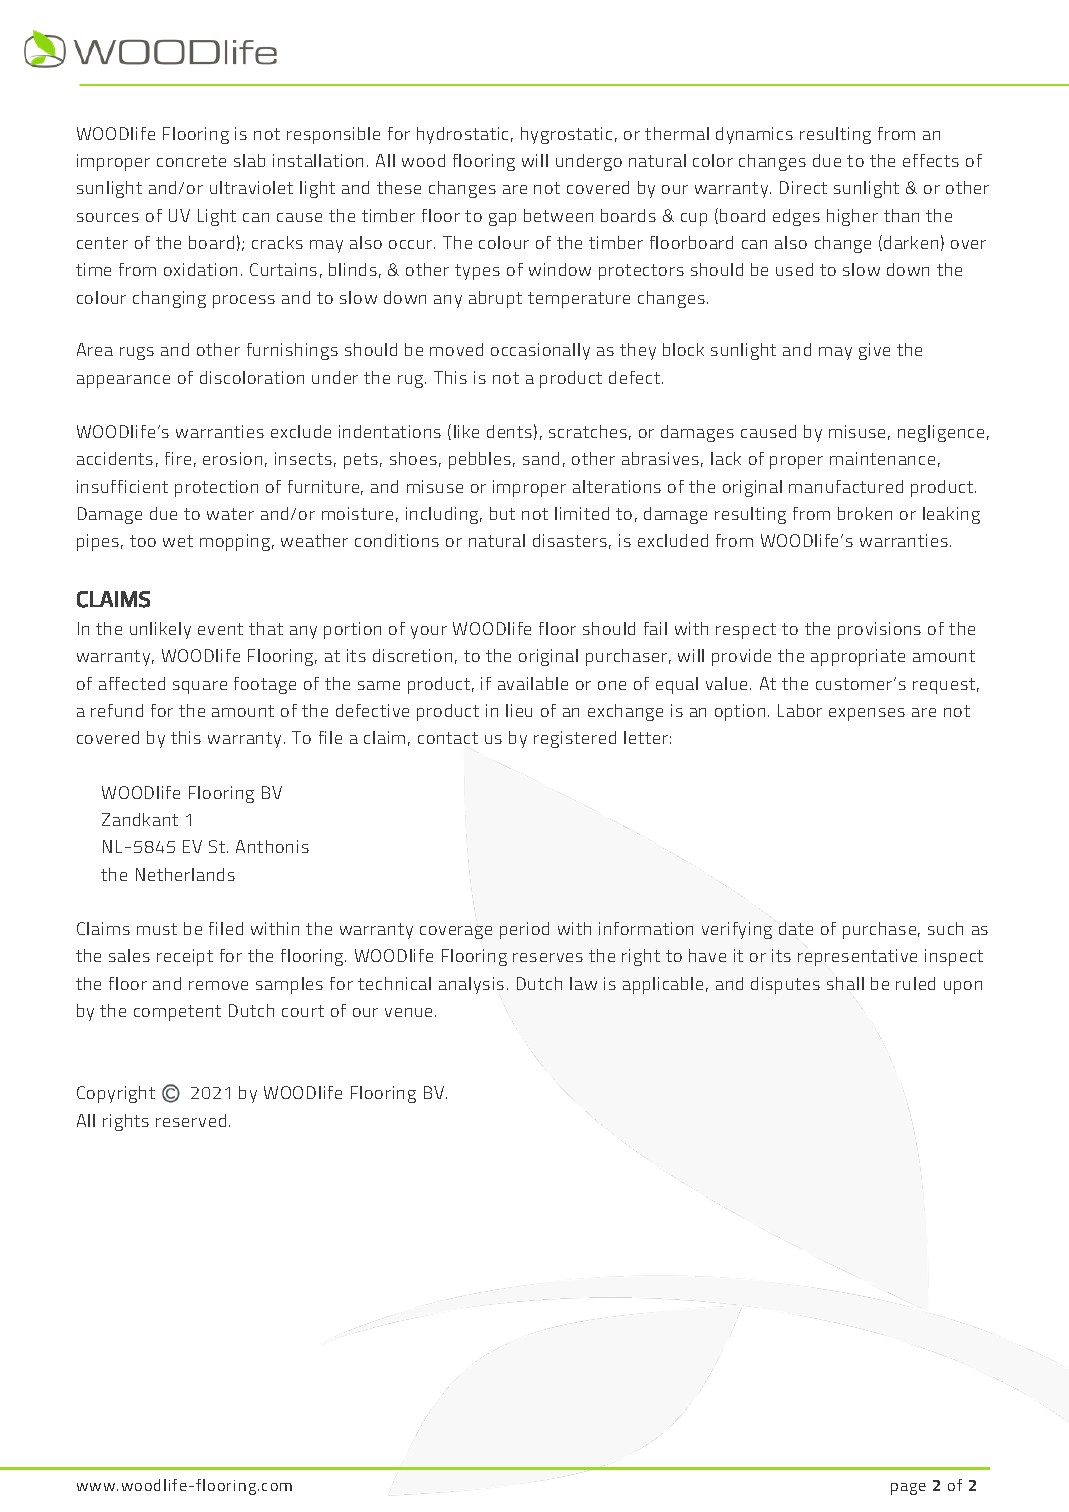  Describe the element at coordinates (200, 687) in the image. I see `square` at that location.
